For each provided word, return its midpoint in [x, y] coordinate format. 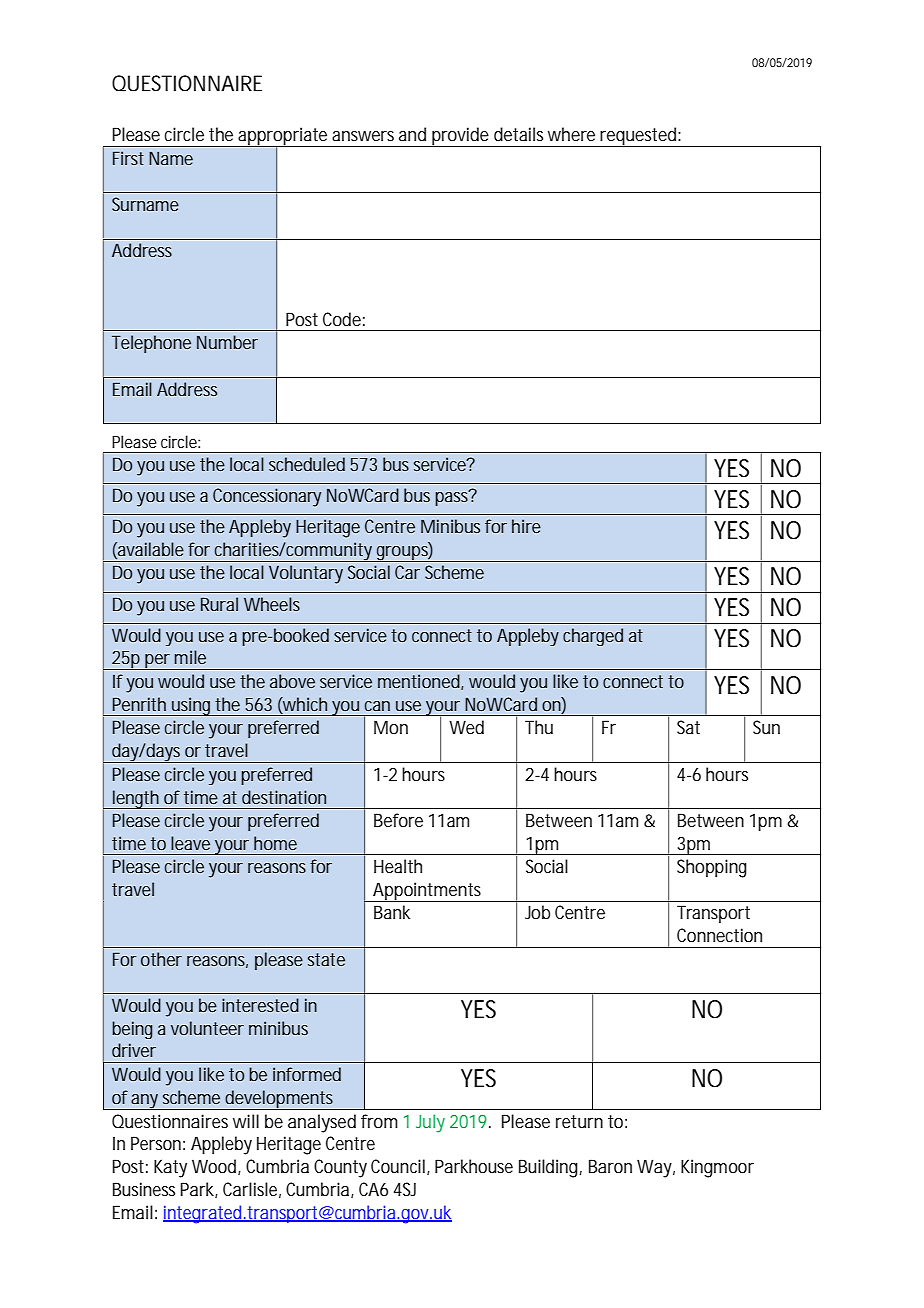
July [430, 1123]
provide [461, 137]
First [128, 158]
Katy [170, 1168]
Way [656, 1168]
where [571, 134]
